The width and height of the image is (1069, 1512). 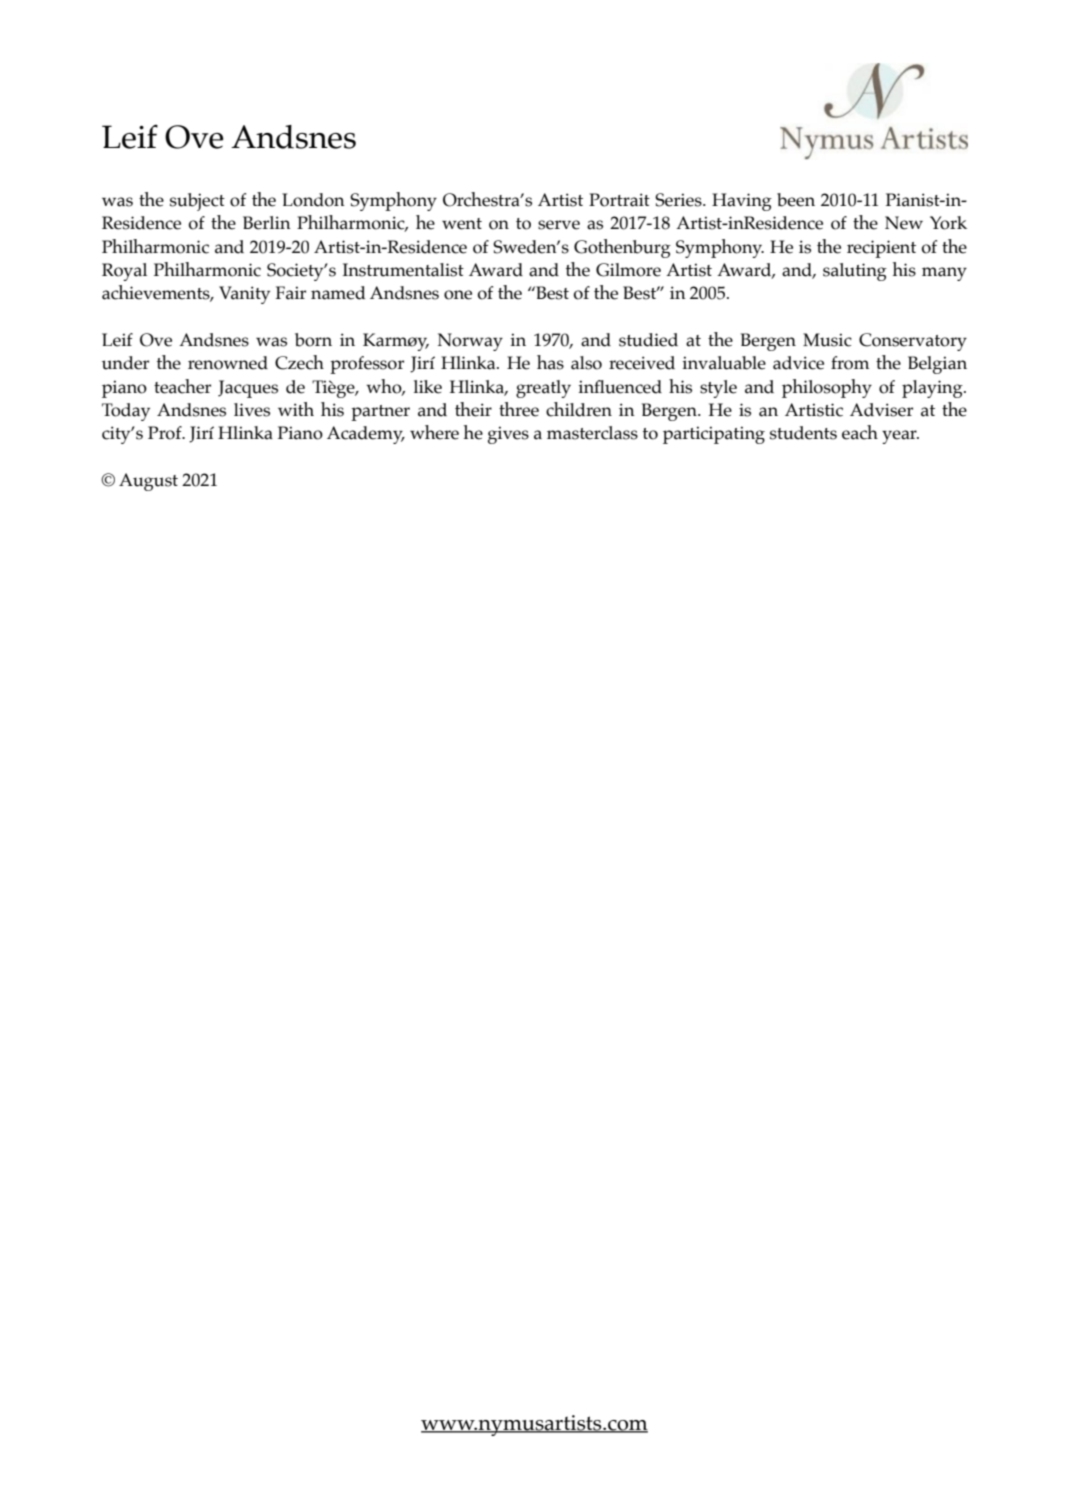 I want to click on Vanity, so click(x=244, y=295).
